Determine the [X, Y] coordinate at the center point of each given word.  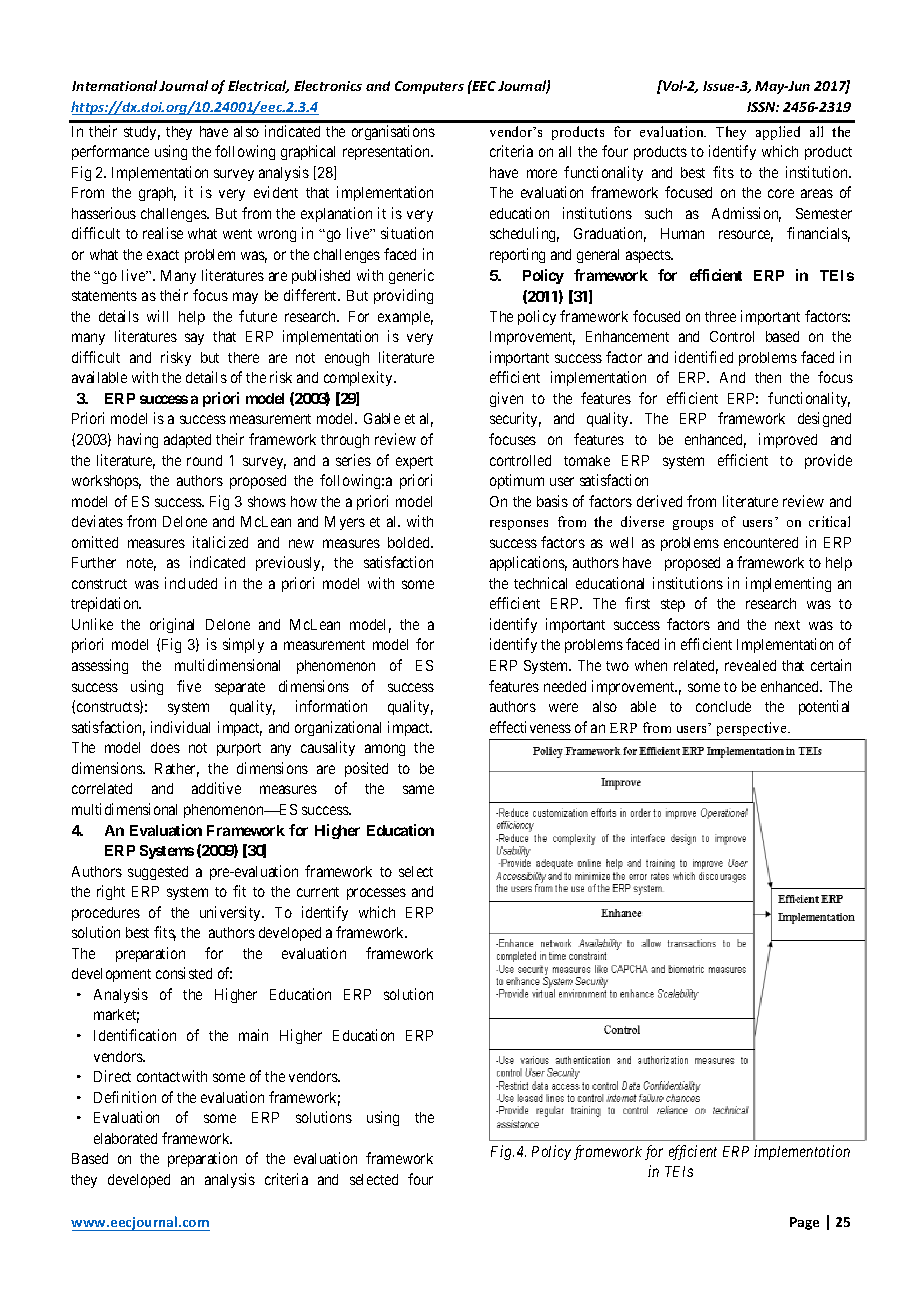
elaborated [125, 1138]
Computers [429, 87]
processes [376, 894]
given [506, 399]
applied [778, 133]
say [194, 339]
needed [565, 686]
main [253, 1035]
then [768, 377]
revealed [750, 665]
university [231, 913]
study [142, 133]
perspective [753, 729]
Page [804, 1223]
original [172, 625]
